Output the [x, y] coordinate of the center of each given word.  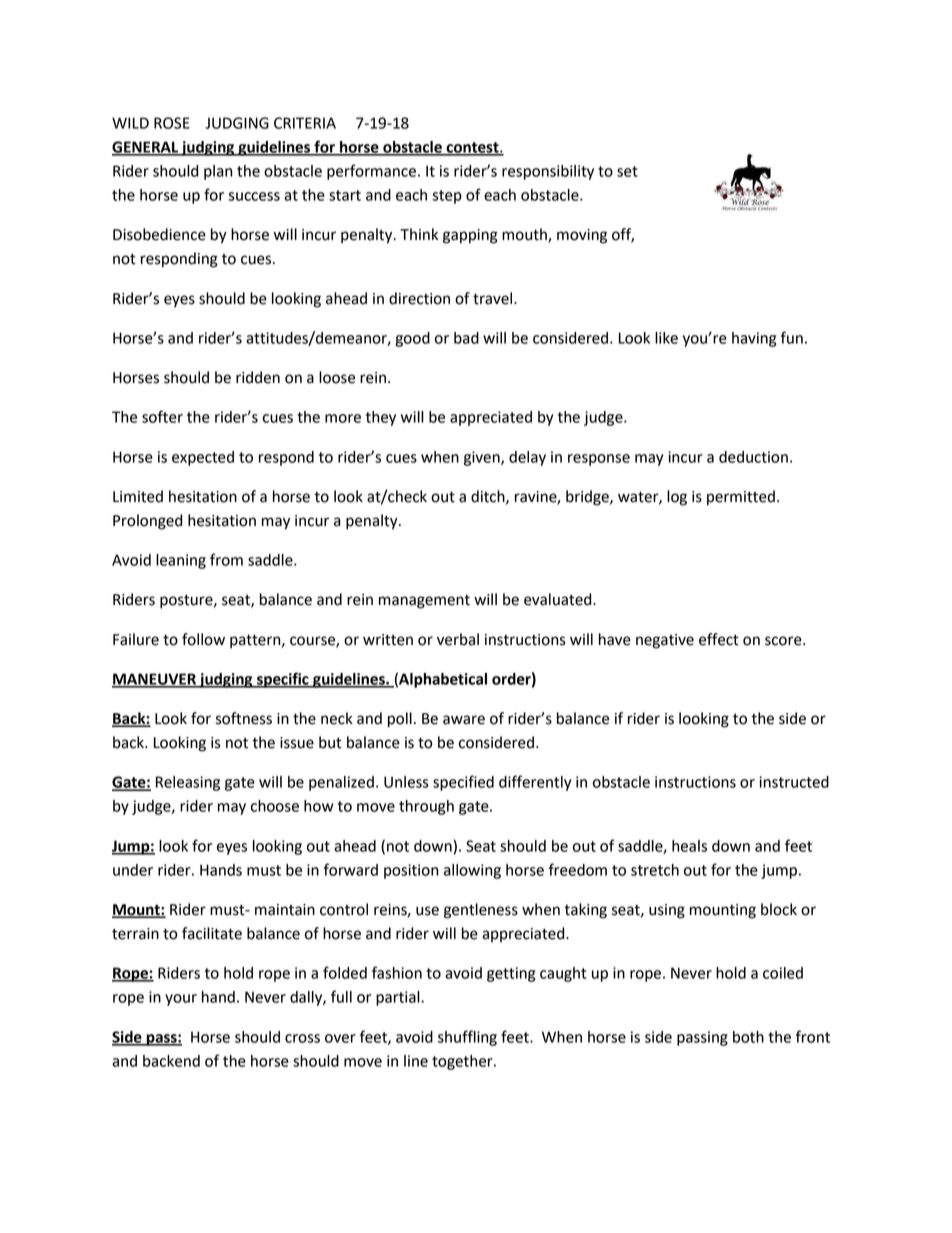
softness [244, 718]
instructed [794, 782]
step [447, 197]
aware [464, 720]
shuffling [467, 1038]
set [627, 171]
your [181, 1000]
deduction [753, 457]
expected [203, 458]
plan [218, 172]
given [483, 458]
